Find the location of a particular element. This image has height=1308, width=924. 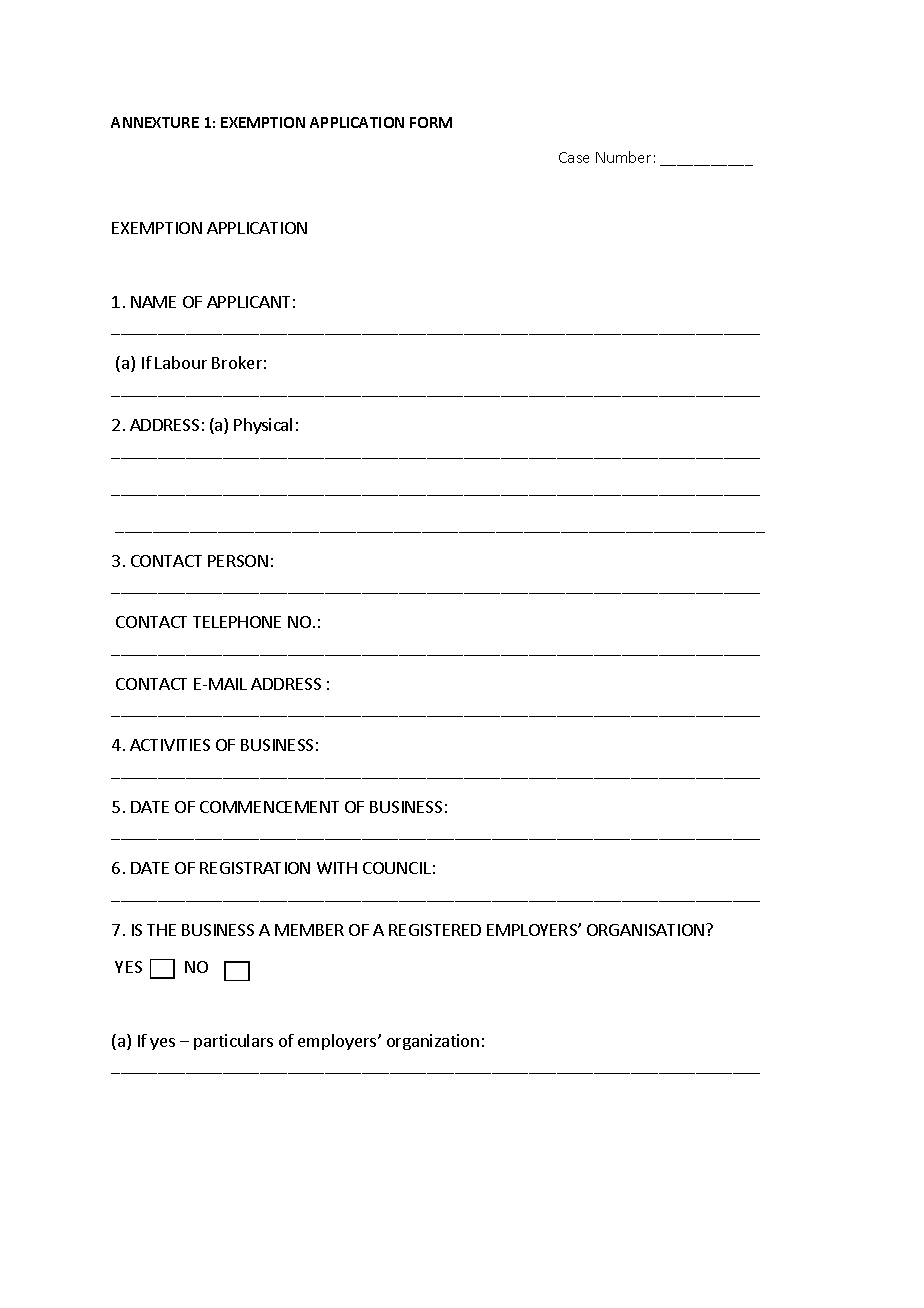

COUNCIL is located at coordinates (397, 868).
